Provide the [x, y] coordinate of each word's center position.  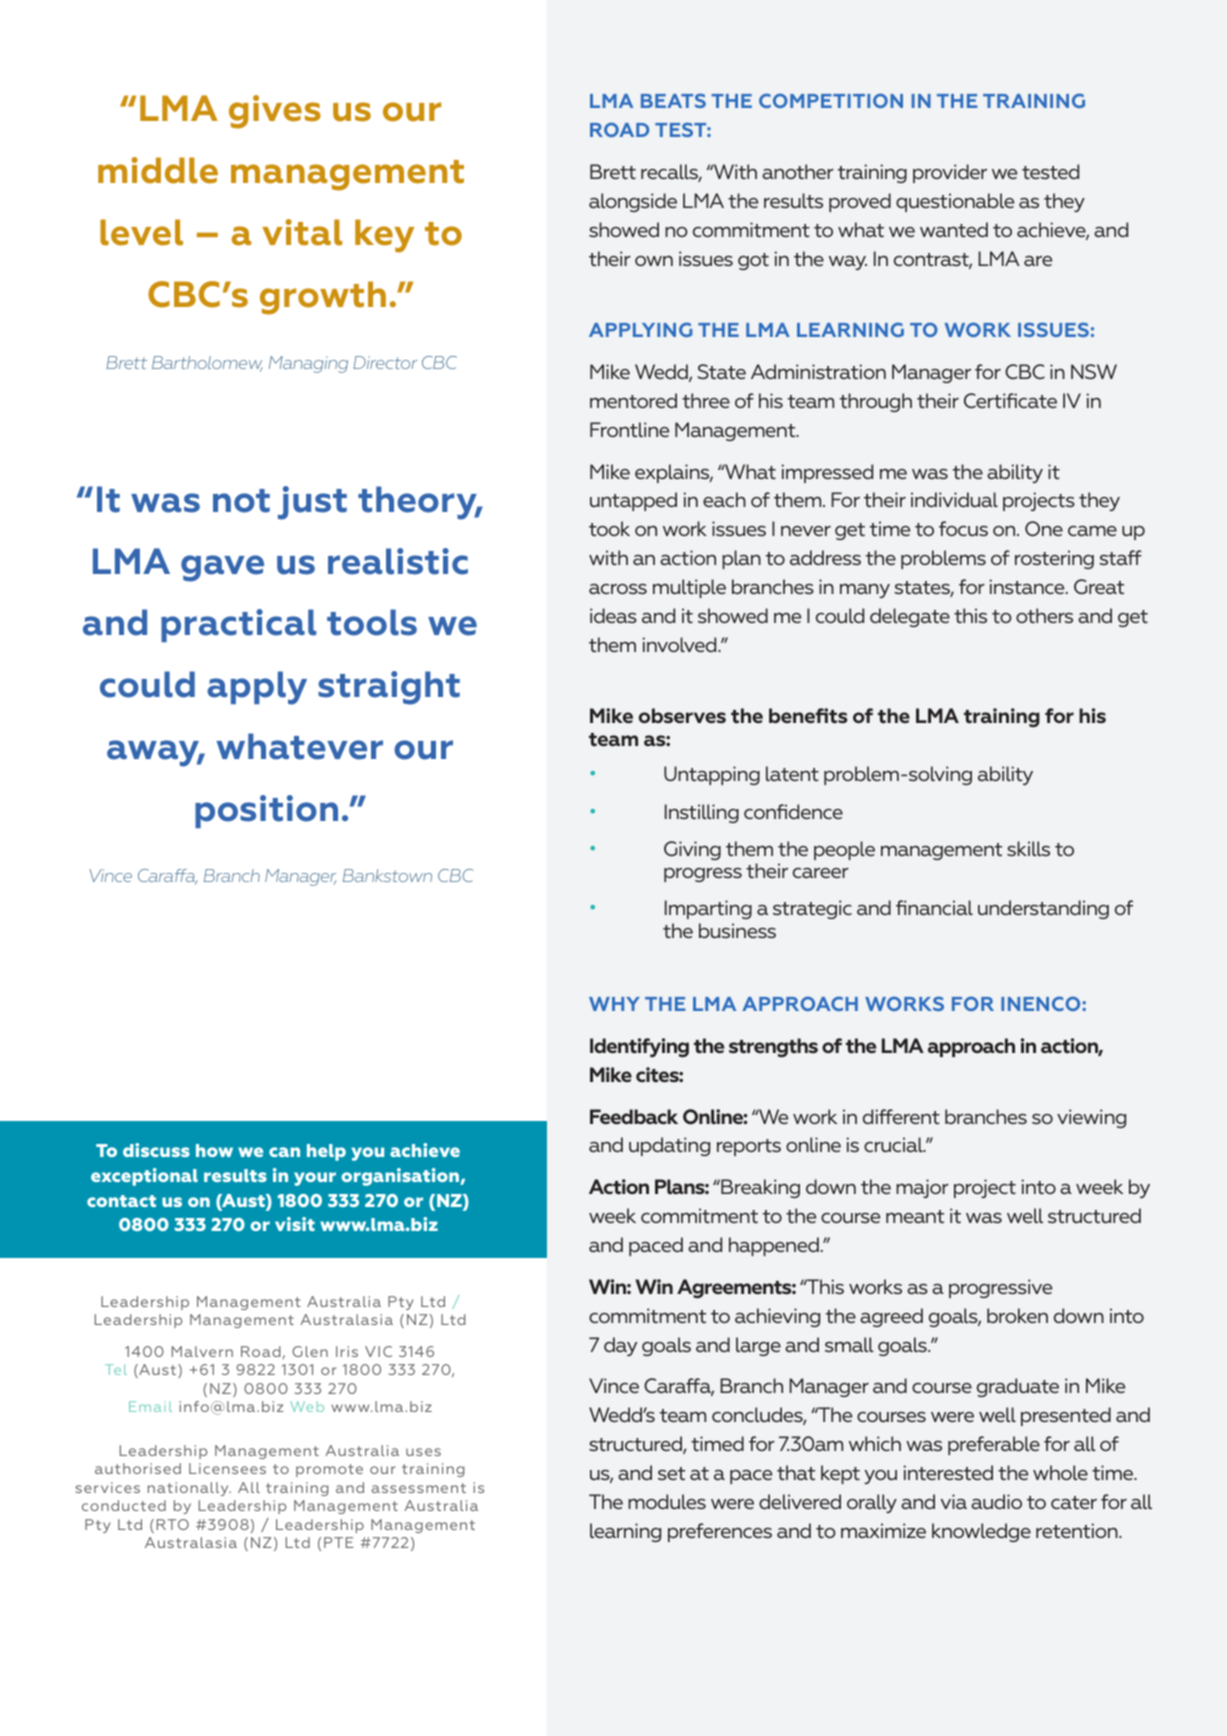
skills [1028, 848]
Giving [692, 850]
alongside [633, 202]
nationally [189, 1489]
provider [950, 173]
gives [275, 112]
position [266, 811]
